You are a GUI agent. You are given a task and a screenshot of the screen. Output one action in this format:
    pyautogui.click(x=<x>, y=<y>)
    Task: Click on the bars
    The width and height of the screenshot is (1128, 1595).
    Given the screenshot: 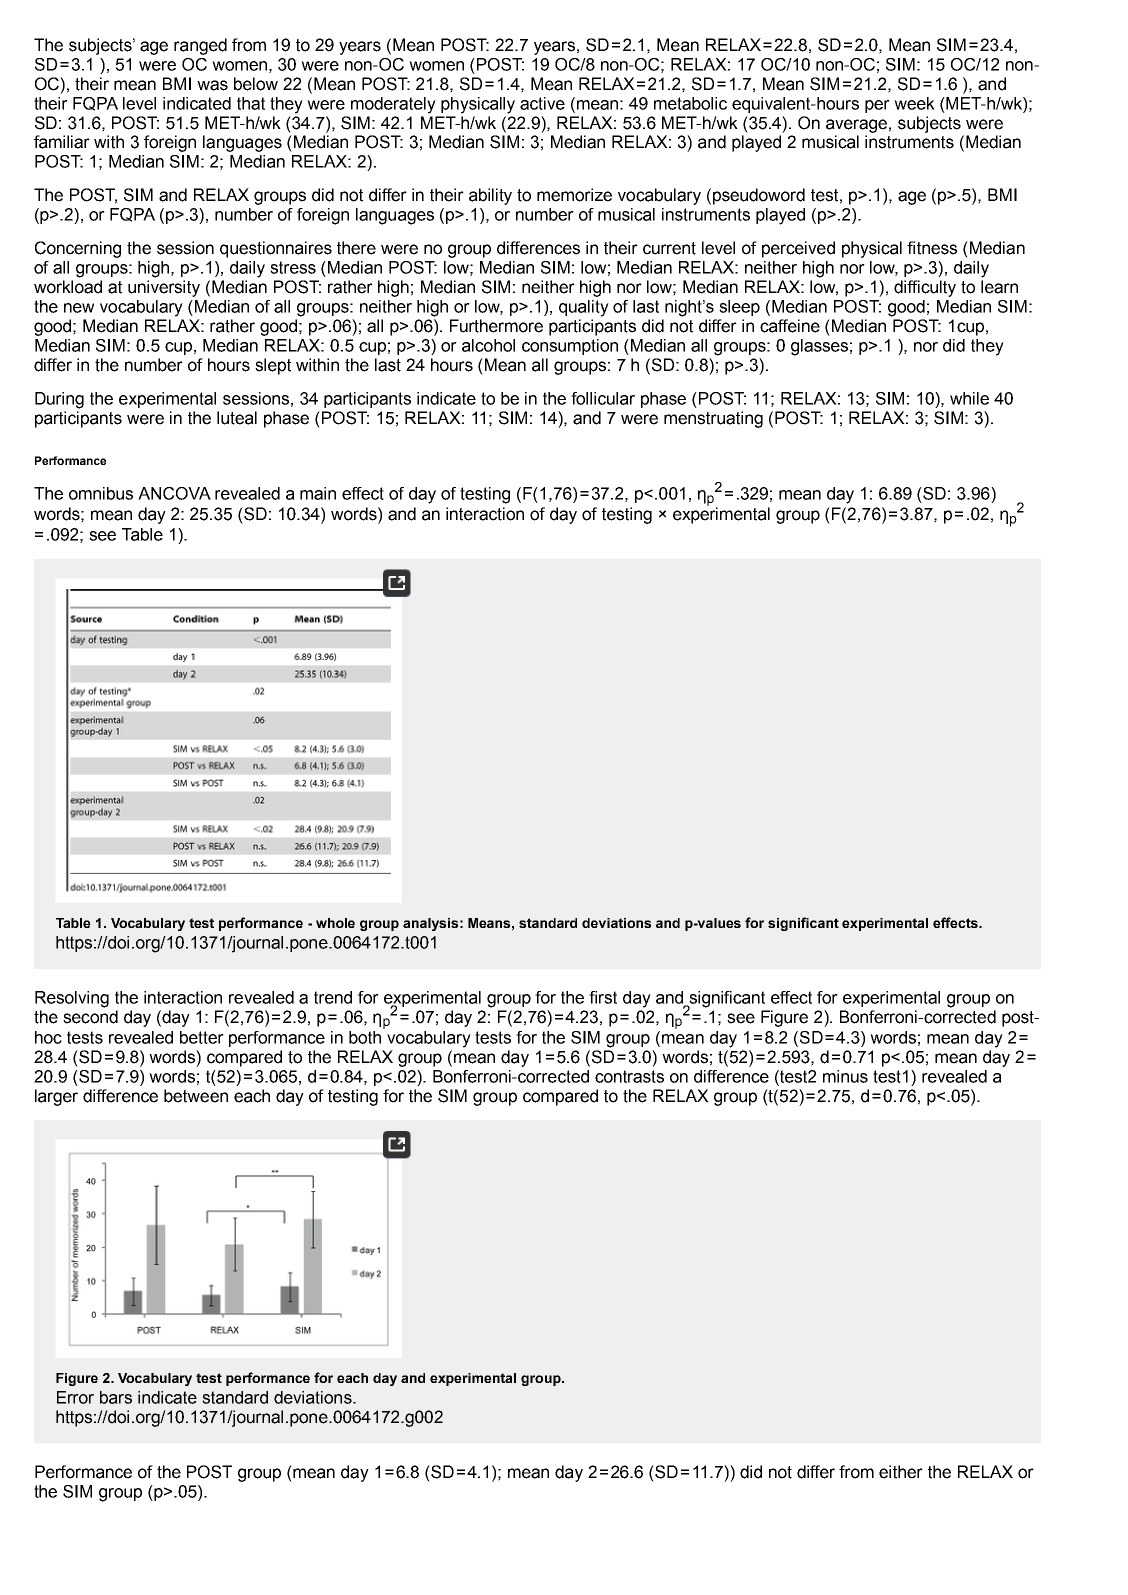 What is the action you would take?
    pyautogui.click(x=116, y=1397)
